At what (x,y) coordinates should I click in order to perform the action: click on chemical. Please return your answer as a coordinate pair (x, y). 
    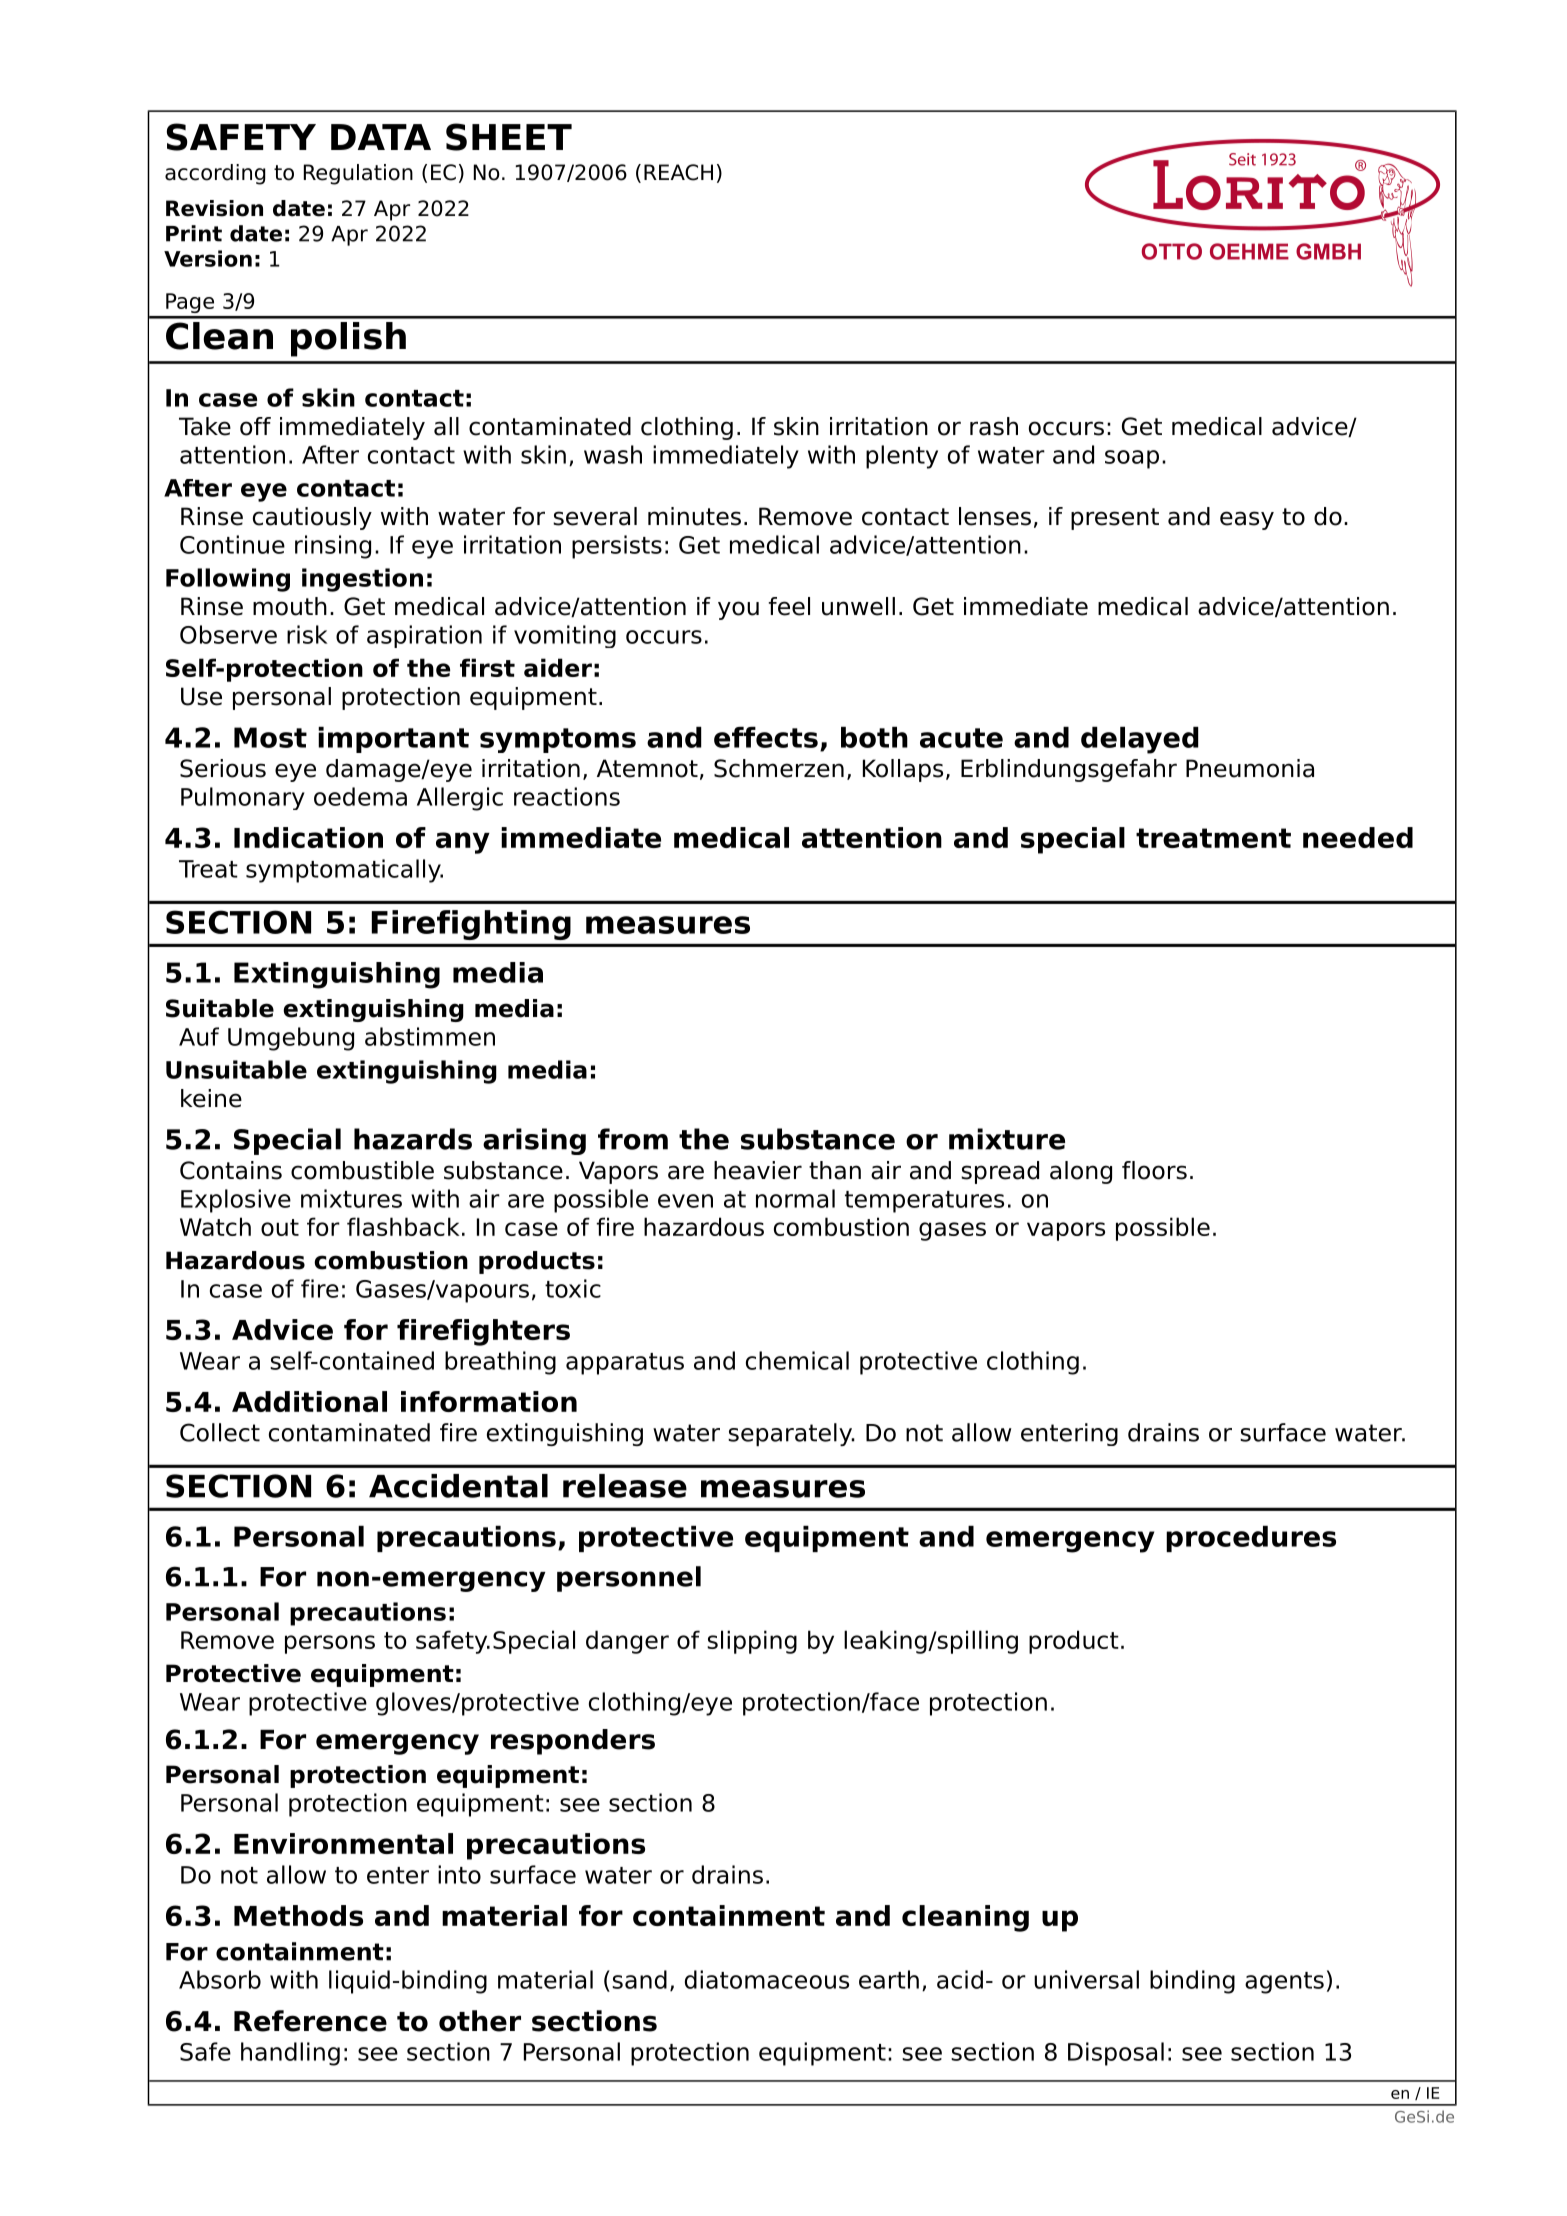
    Looking at the image, I should click on (797, 1360).
